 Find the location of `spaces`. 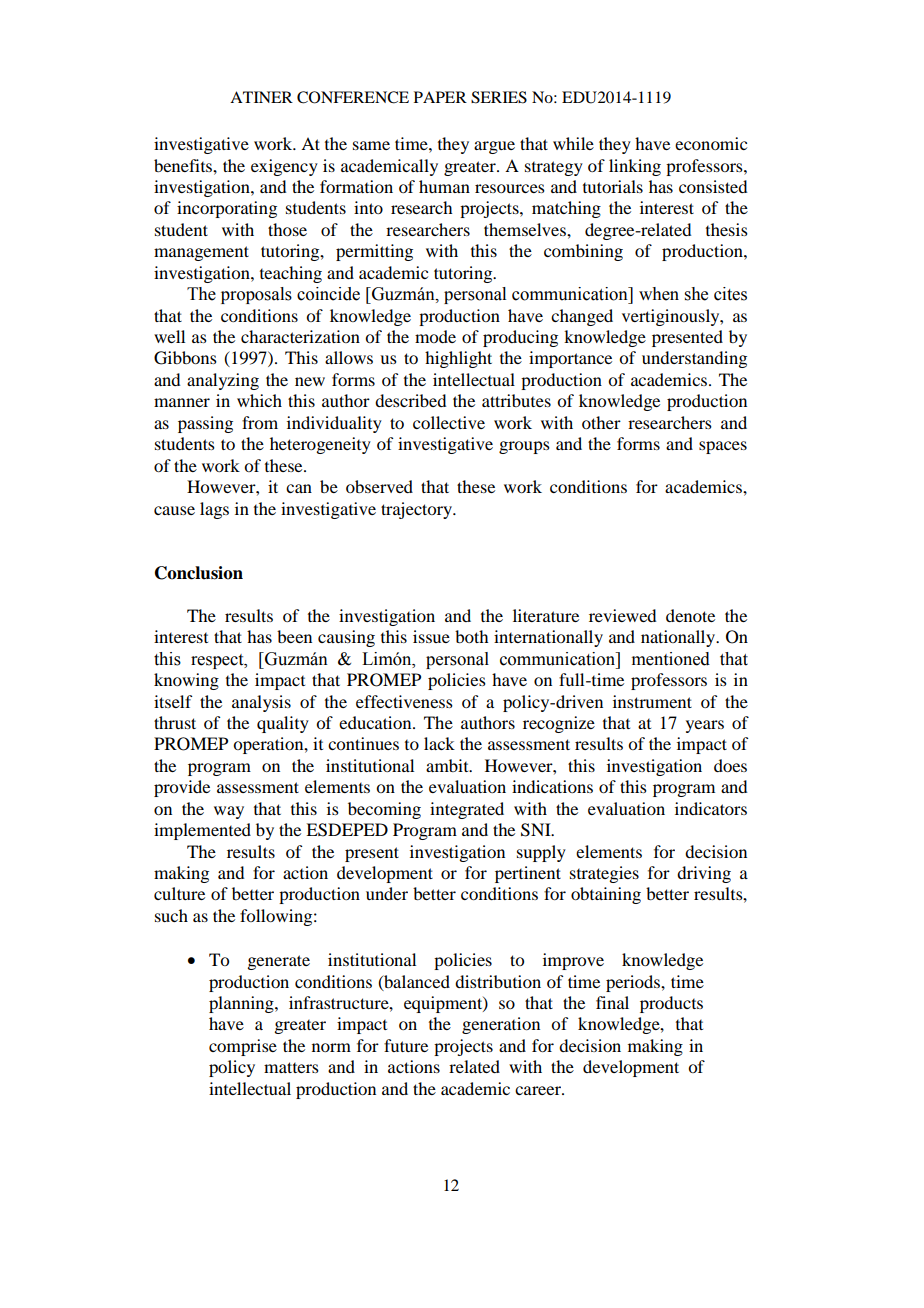

spaces is located at coordinates (723, 447).
